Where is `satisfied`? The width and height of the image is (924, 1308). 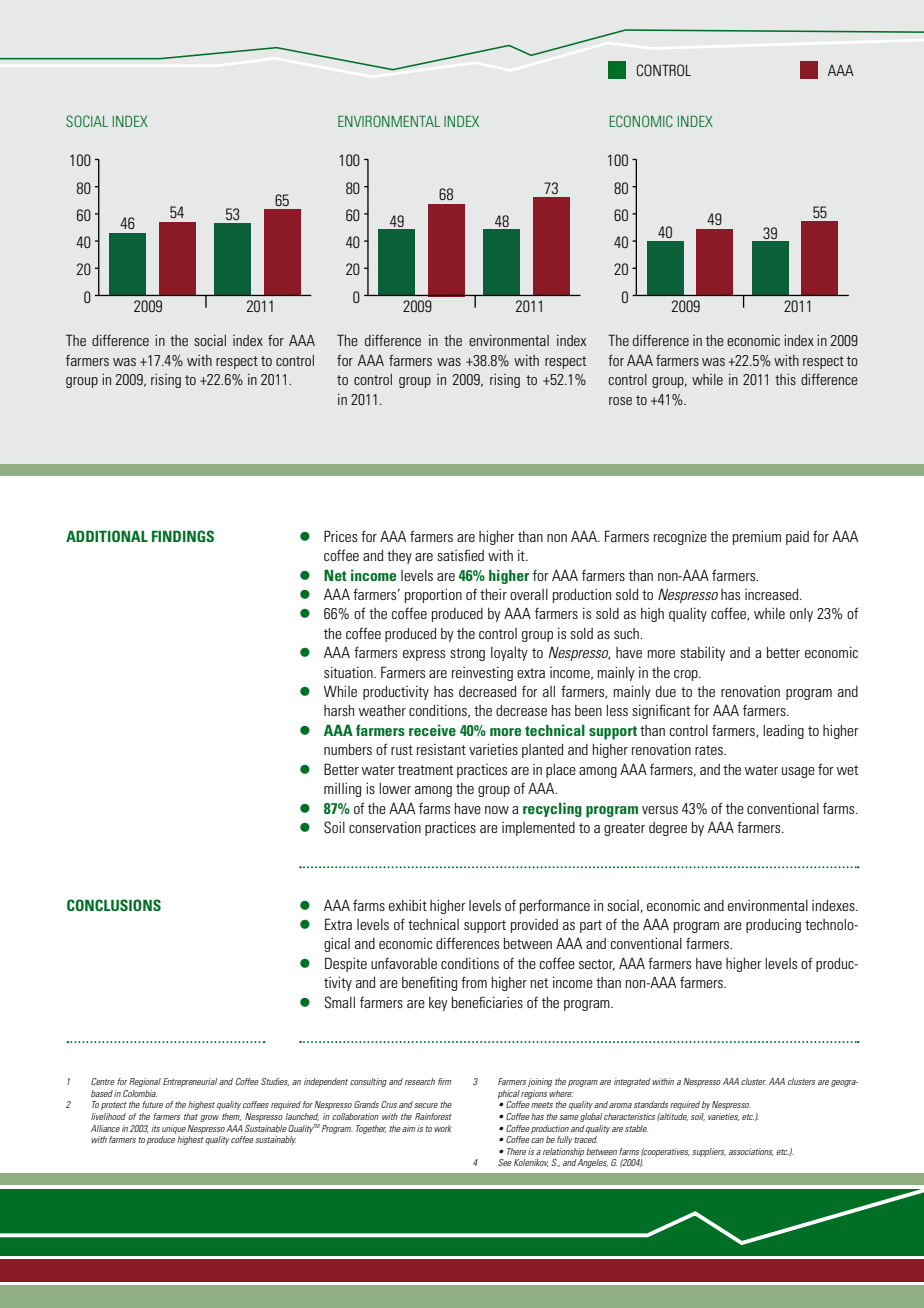
satisfied is located at coordinates (460, 555).
